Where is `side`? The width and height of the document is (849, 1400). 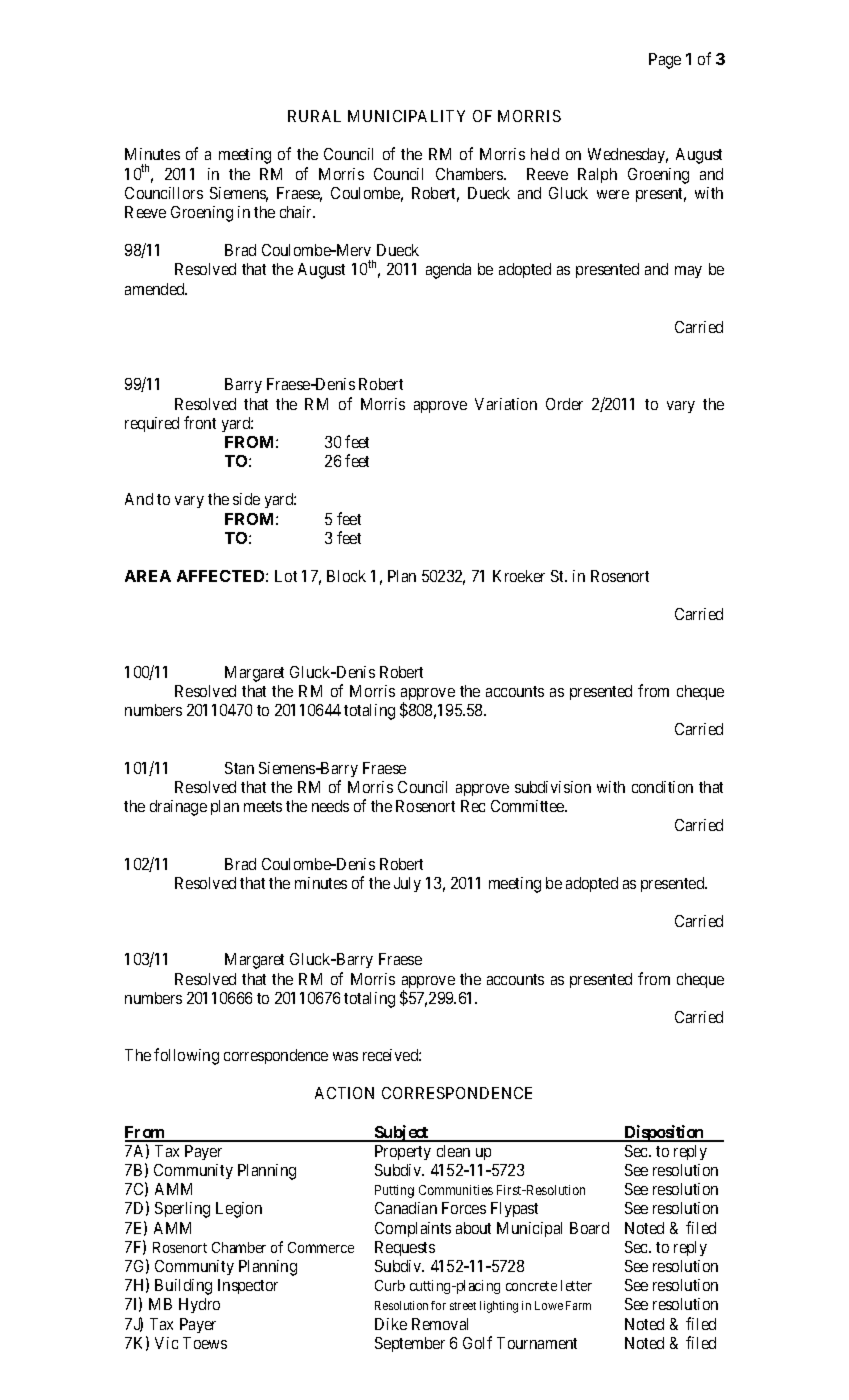
side is located at coordinates (246, 499).
